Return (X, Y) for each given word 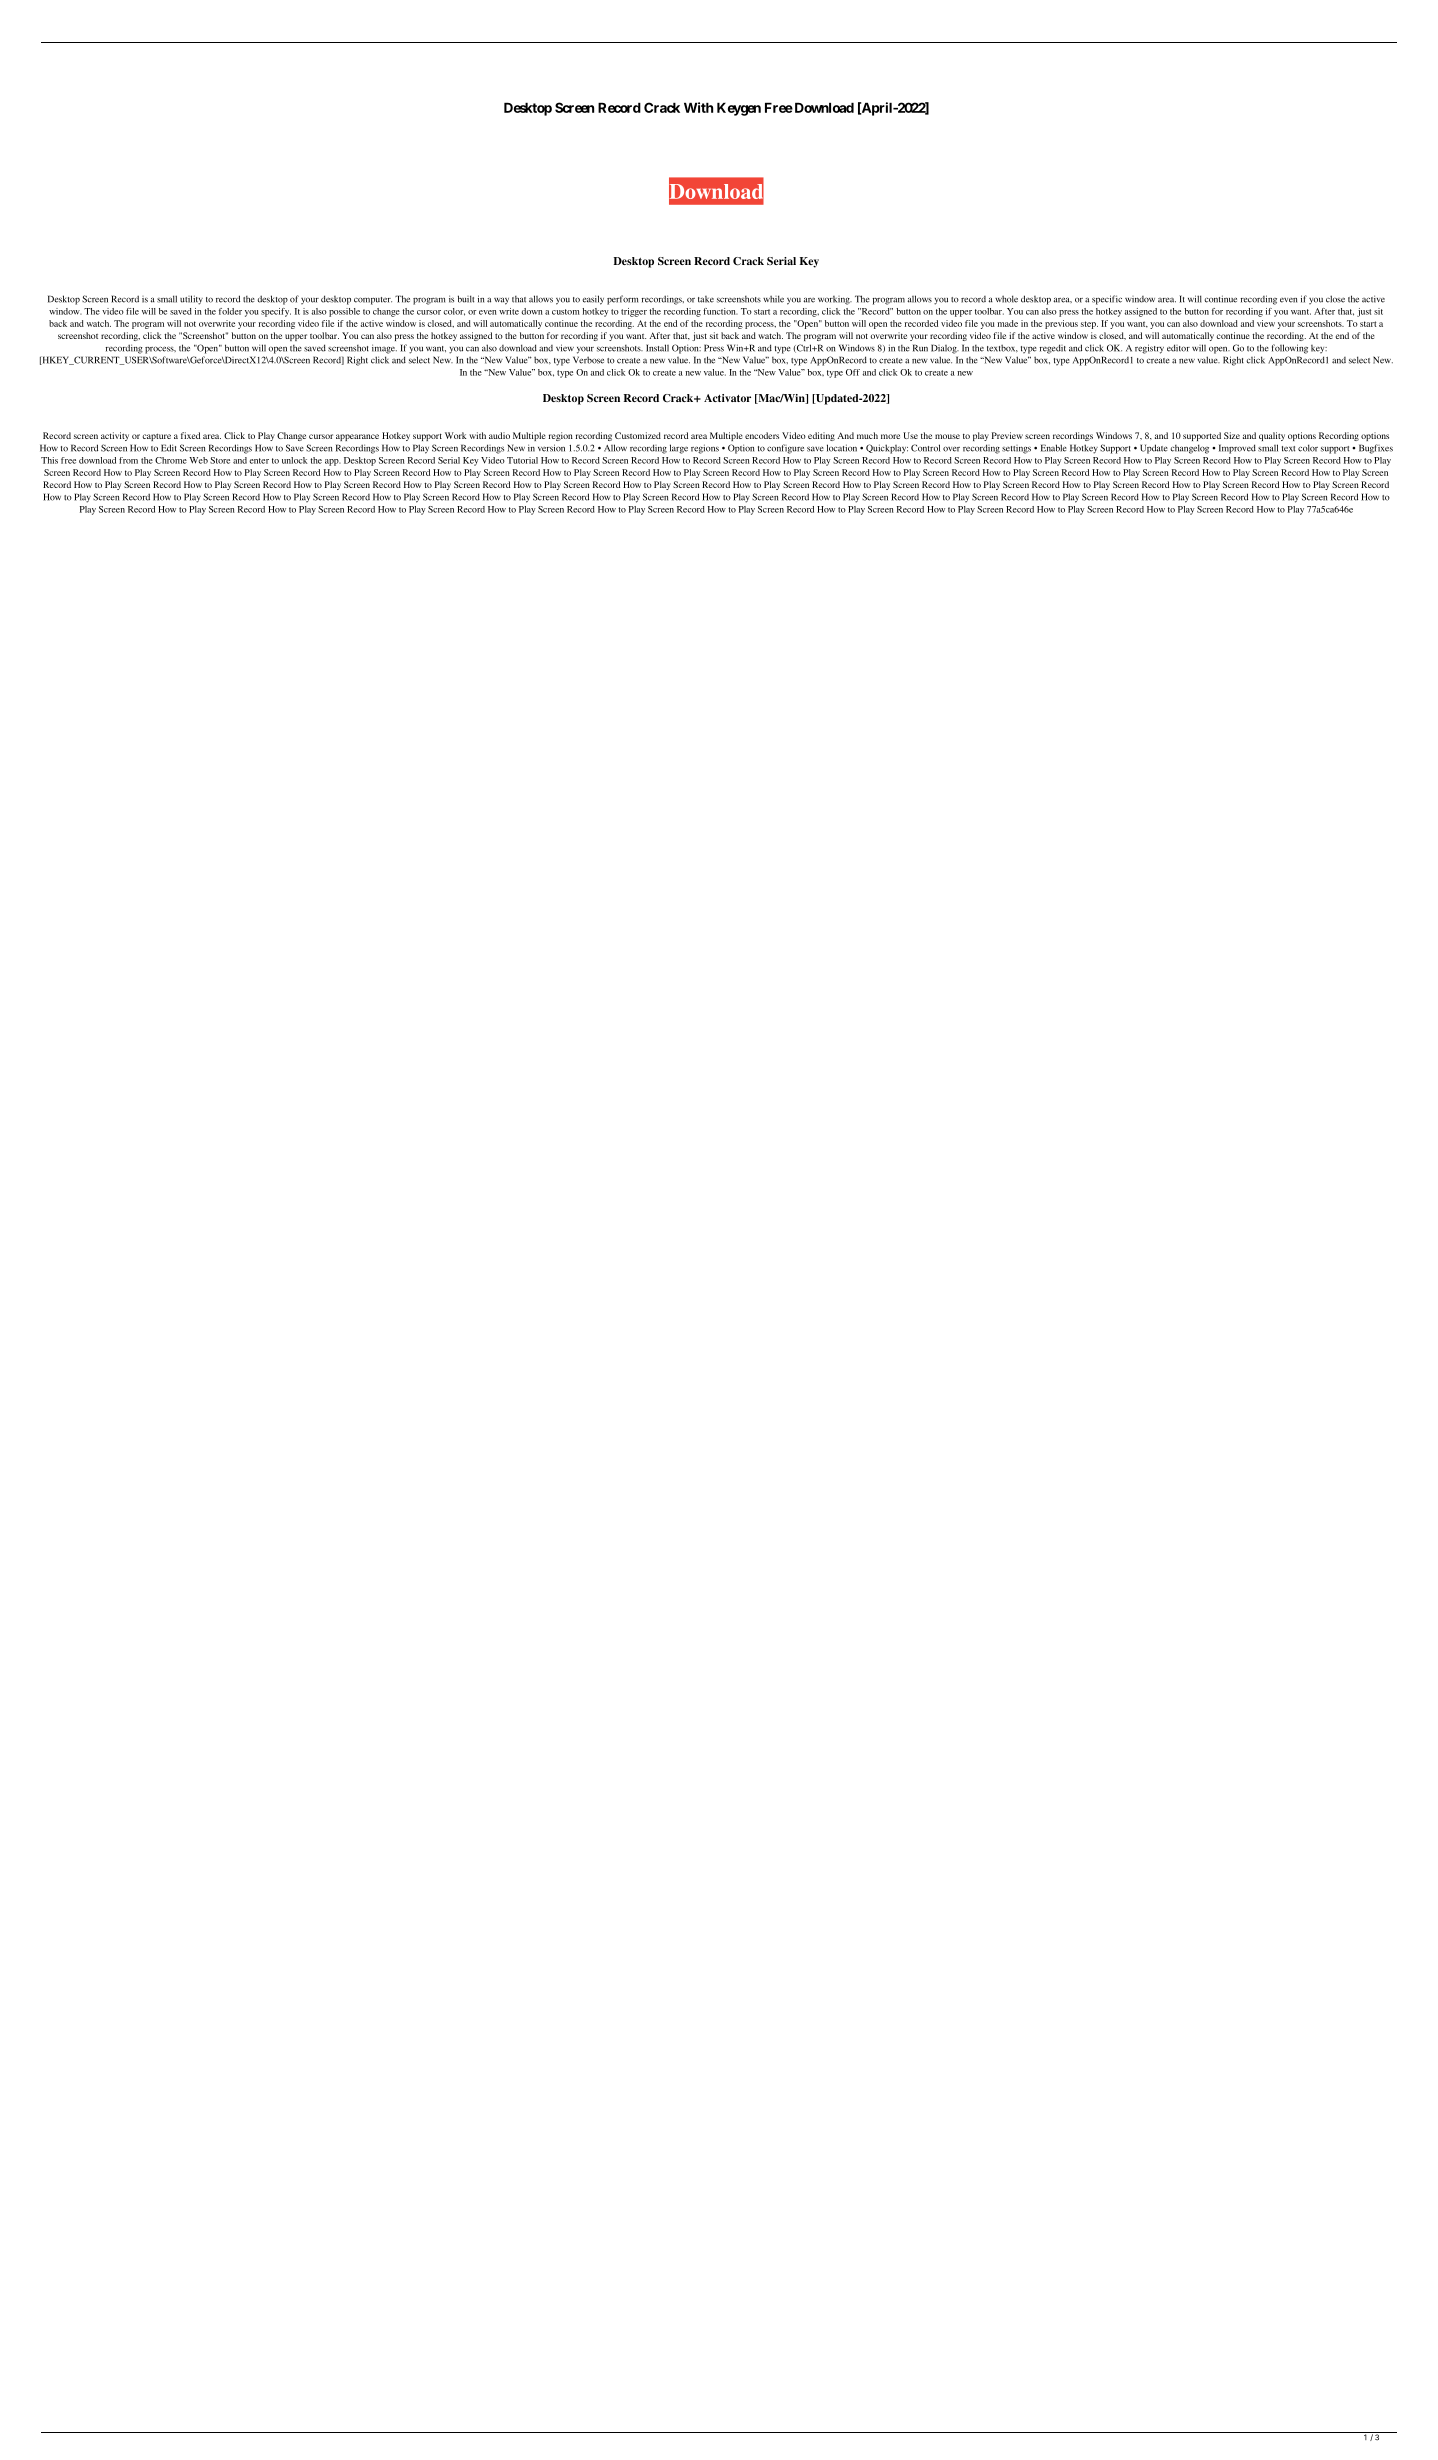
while (773, 299)
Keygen (739, 109)
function (720, 311)
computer (373, 301)
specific (1107, 300)
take (706, 299)
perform (622, 300)
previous (1061, 324)
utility (191, 300)
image (384, 349)
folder (230, 311)
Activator (727, 398)
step (1089, 325)
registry (1149, 349)
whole (1006, 299)
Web (198, 460)
